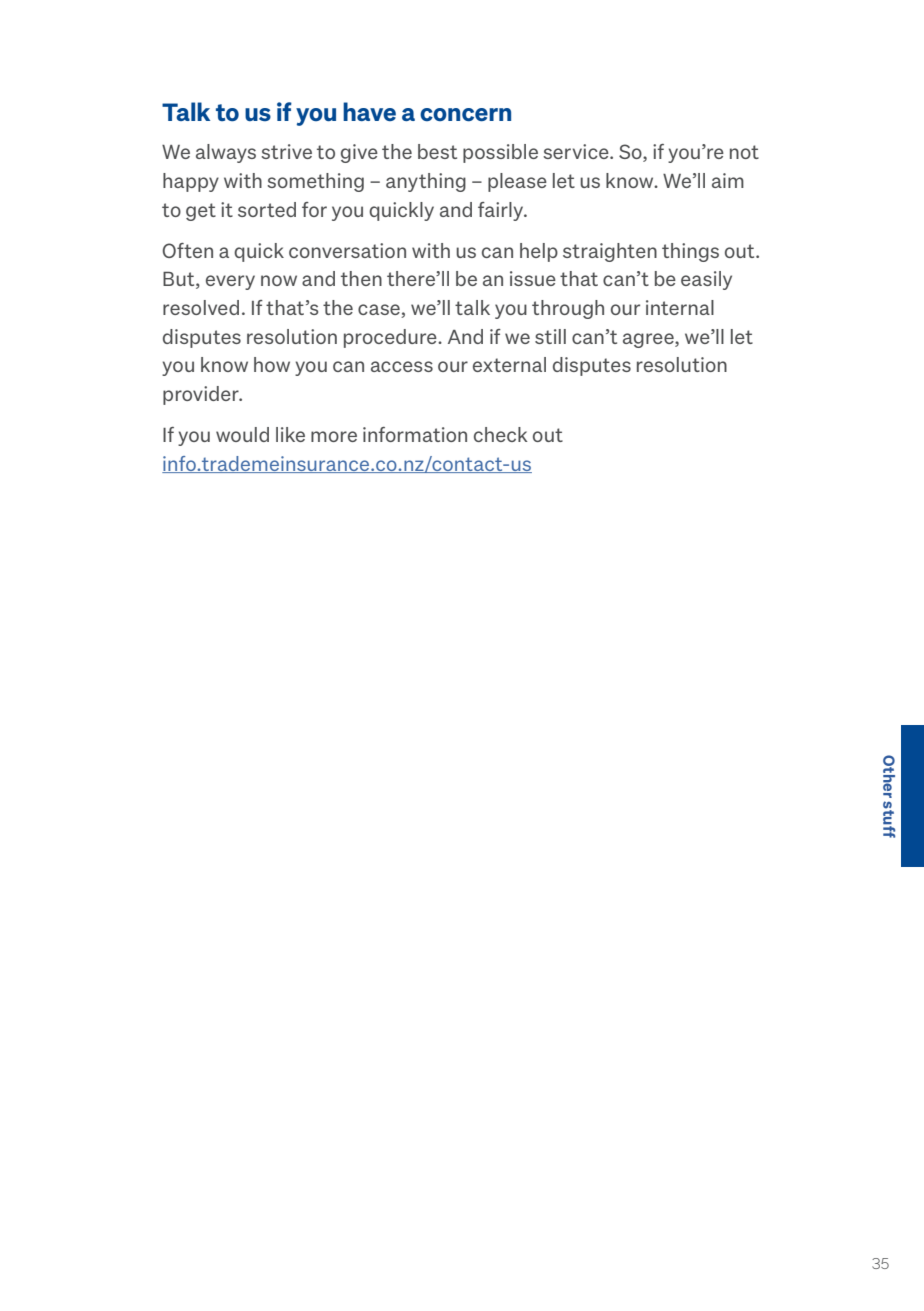 The image size is (924, 1311). What do you see at coordinates (286, 151) in the image?
I see `strive` at bounding box center [286, 151].
